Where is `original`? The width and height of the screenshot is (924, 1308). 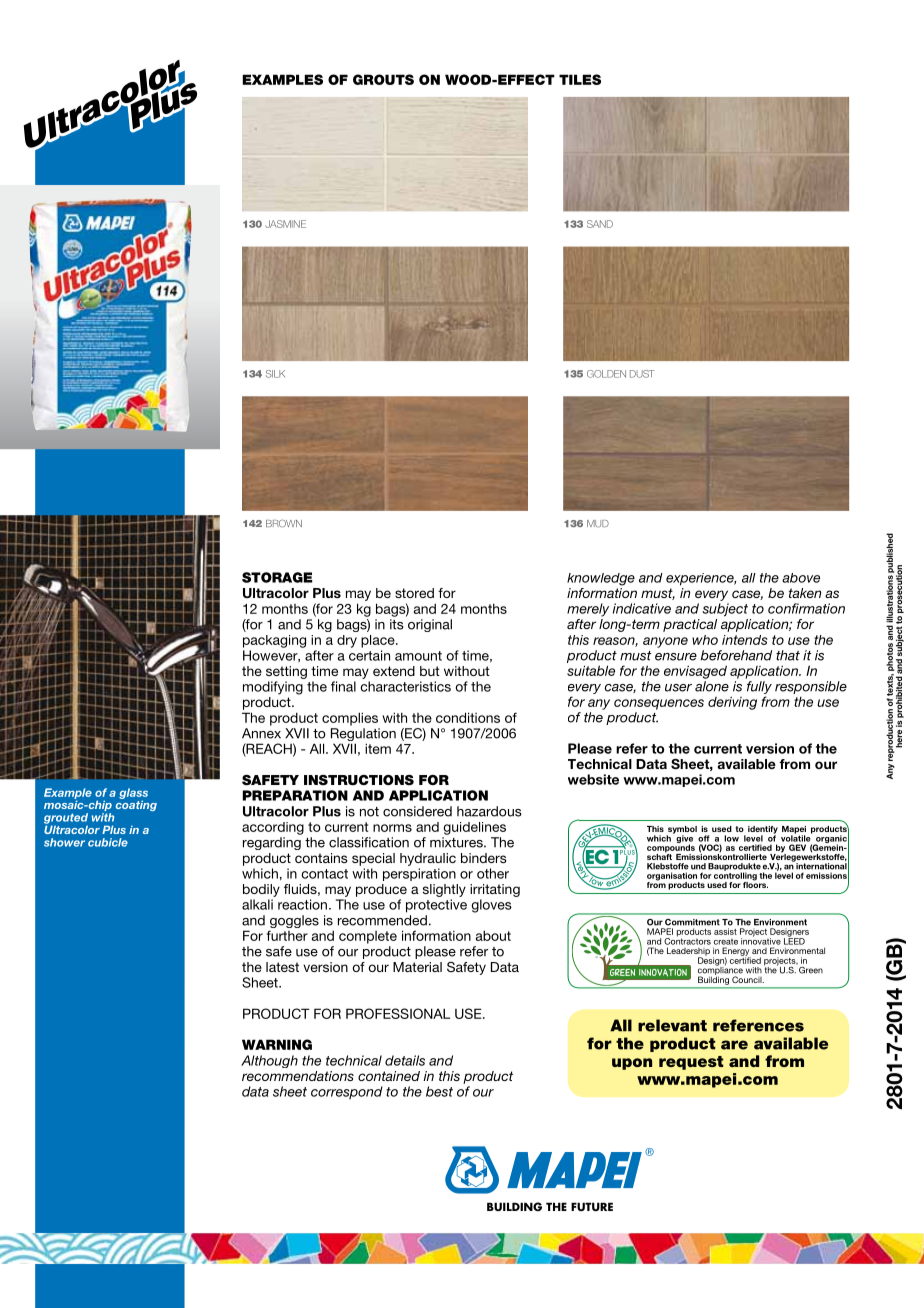 original is located at coordinates (430, 625).
